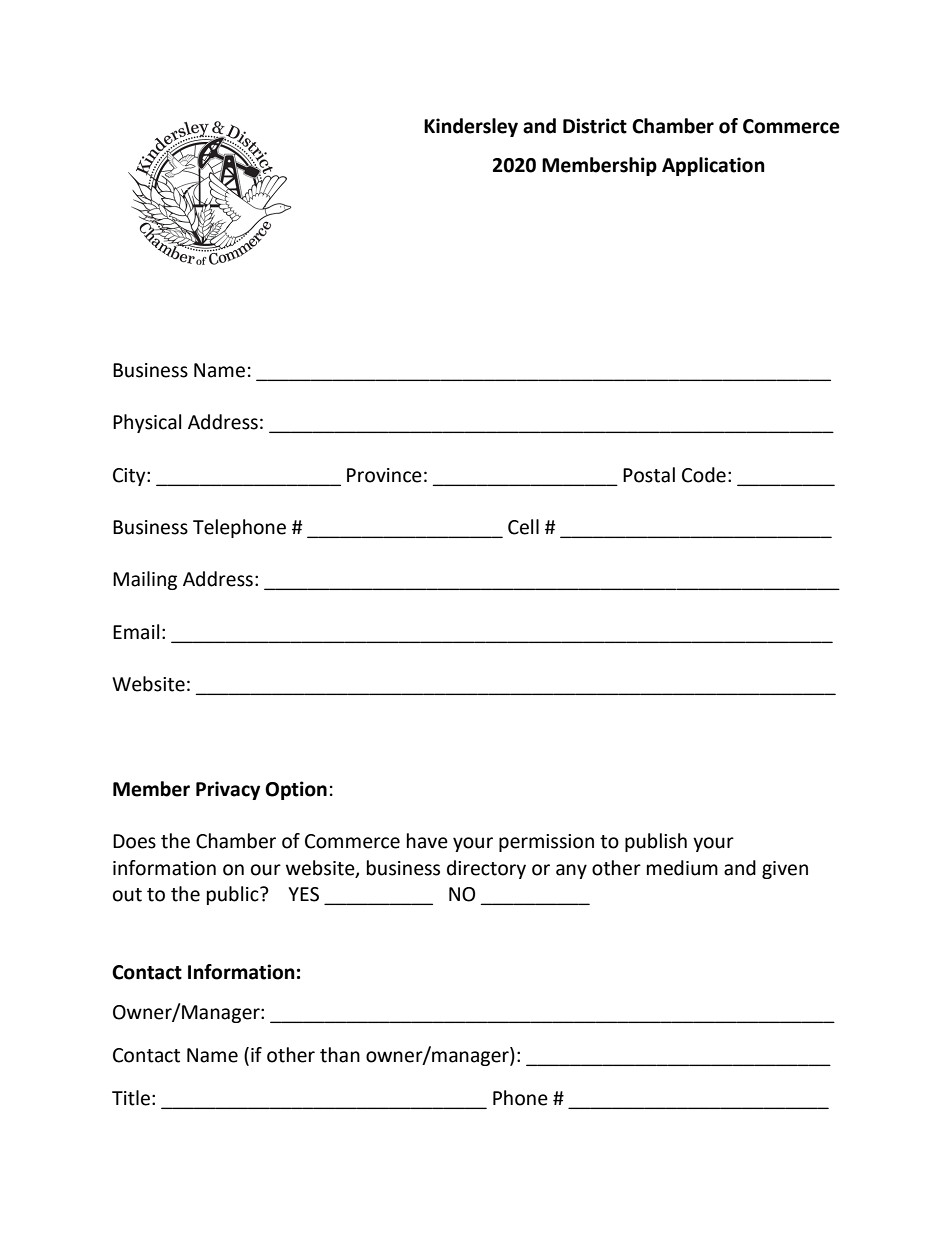  I want to click on Title, so click(131, 1098).
